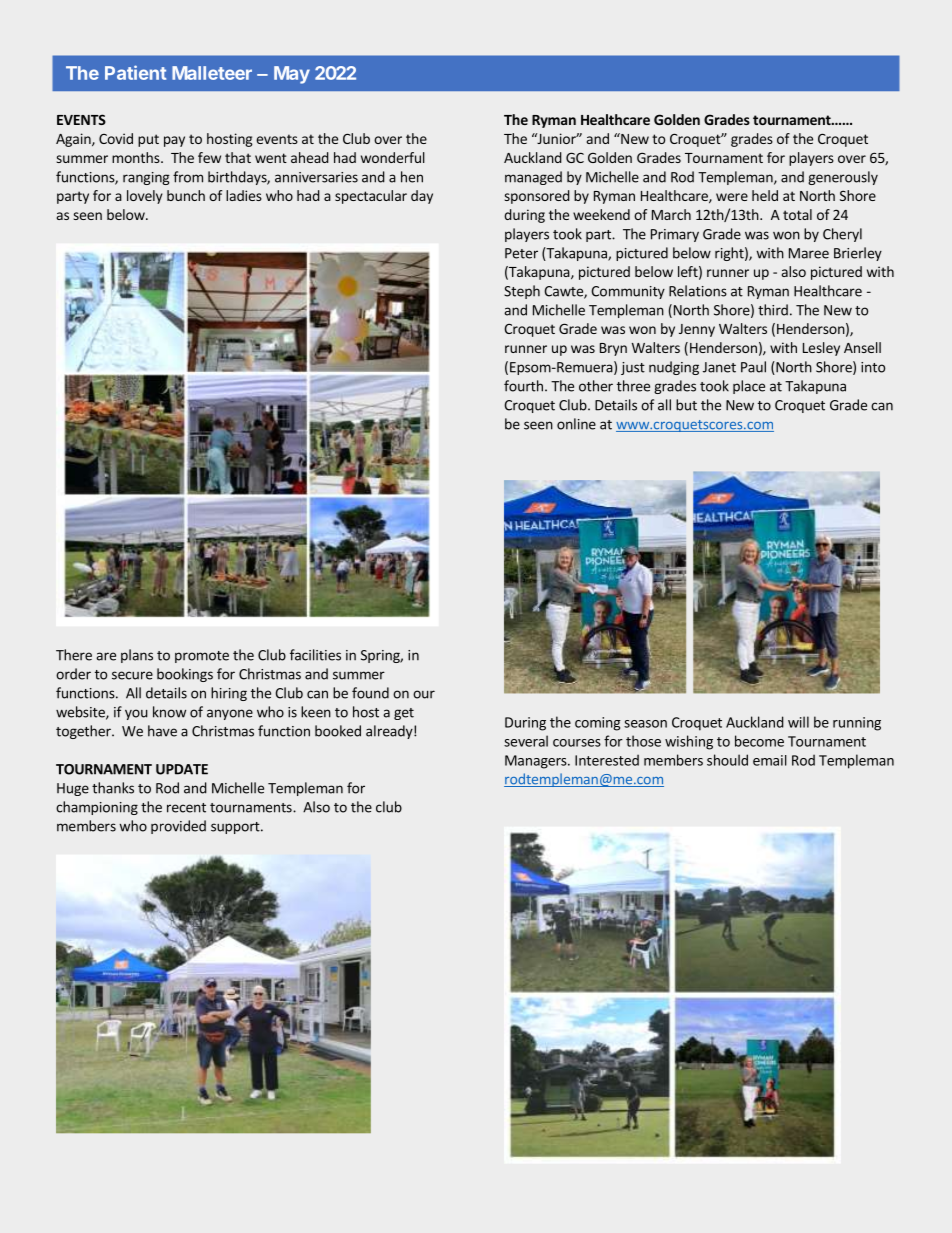 This image has width=952, height=1233. I want to click on but, so click(686, 405).
